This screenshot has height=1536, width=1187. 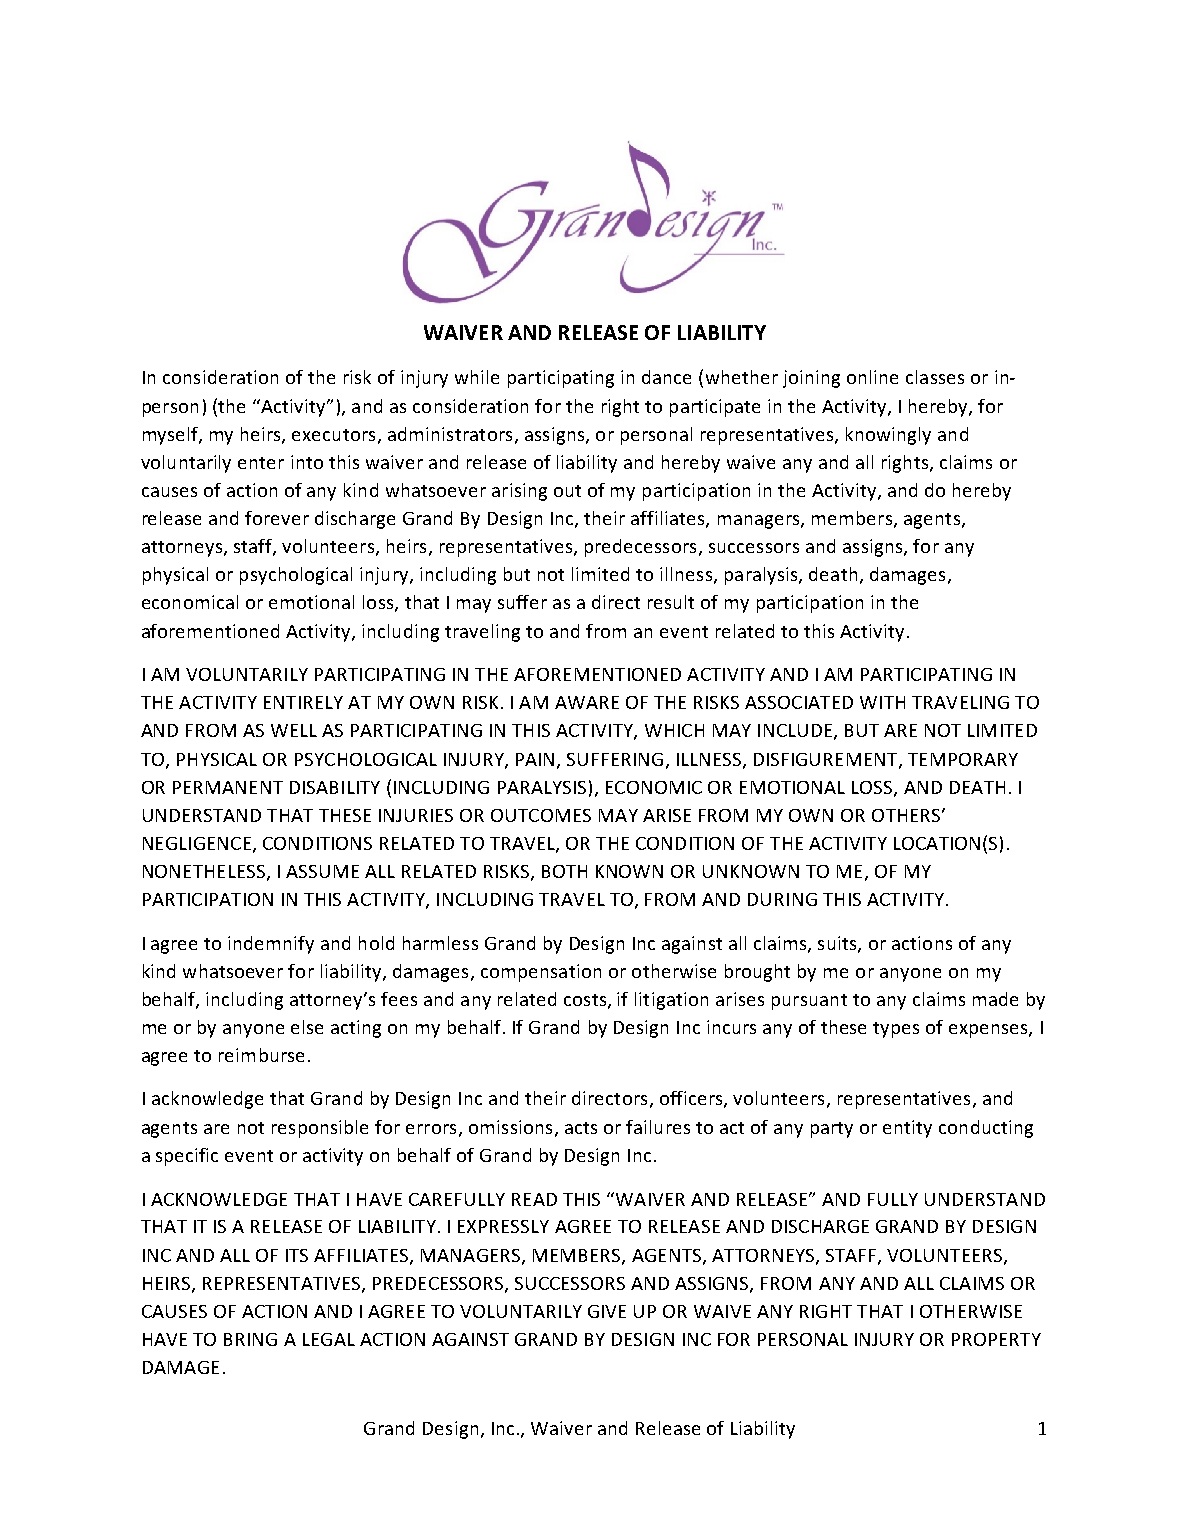 What do you see at coordinates (666, 377) in the screenshot?
I see `dance` at bounding box center [666, 377].
